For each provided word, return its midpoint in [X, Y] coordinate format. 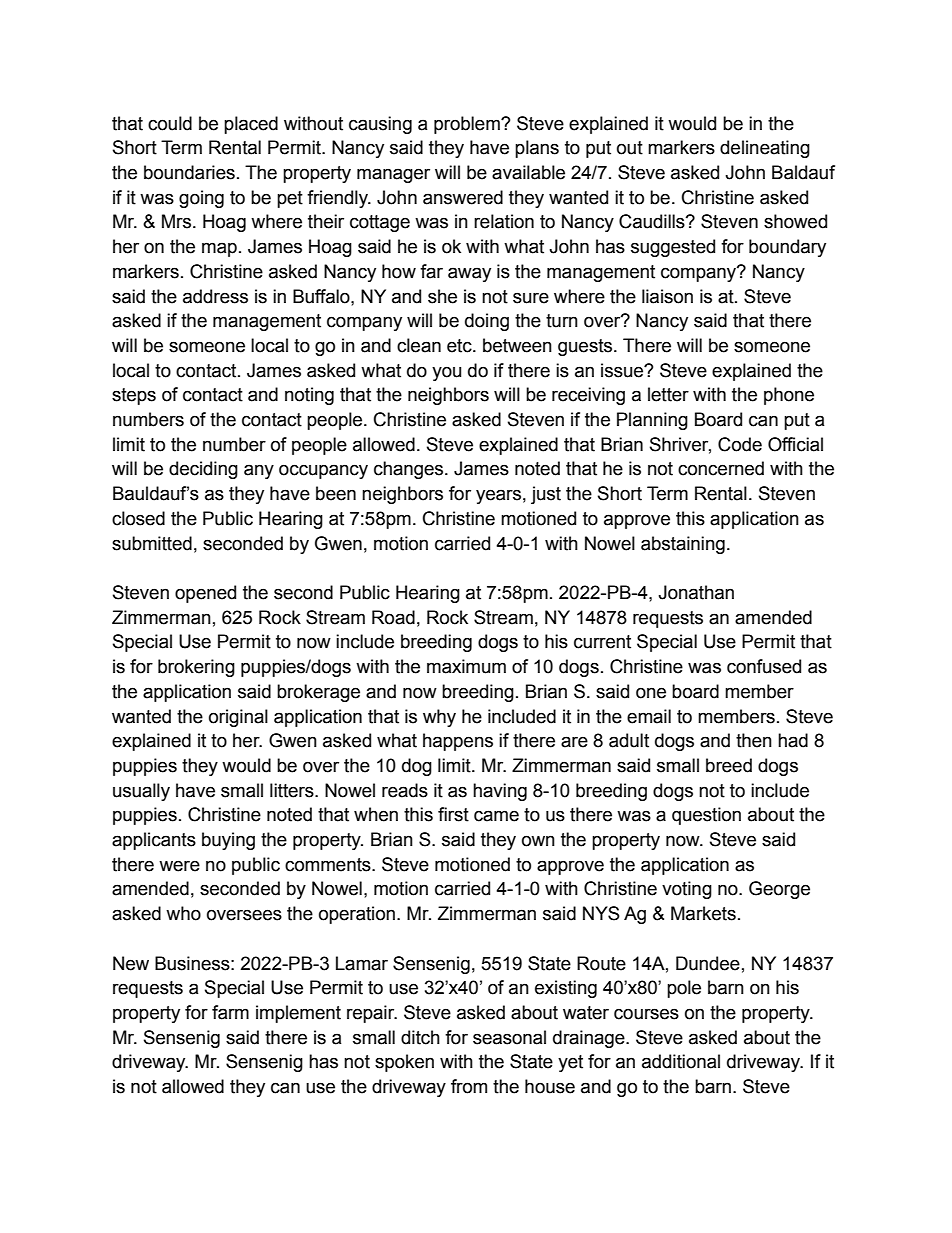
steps [134, 396]
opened [205, 594]
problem [468, 125]
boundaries [189, 172]
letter [668, 394]
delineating [765, 149]
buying [228, 841]
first [453, 814]
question [706, 816]
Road [393, 617]
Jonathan [696, 592]
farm [230, 1012]
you [446, 373]
